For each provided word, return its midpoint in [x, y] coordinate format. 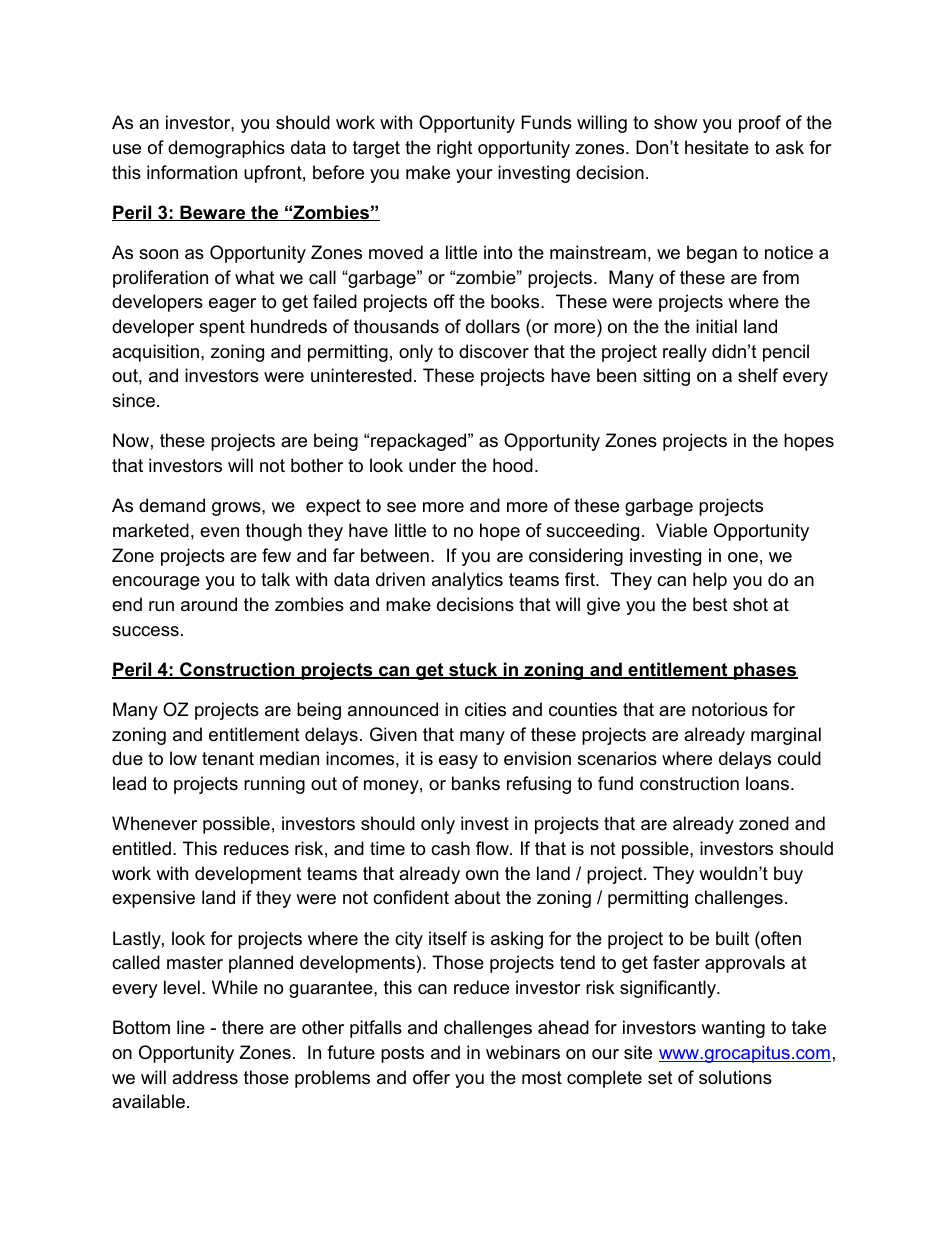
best [710, 604]
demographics [226, 149]
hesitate [717, 147]
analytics [467, 581]
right [455, 149]
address [205, 1077]
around [209, 604]
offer [431, 1077]
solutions [735, 1077]
